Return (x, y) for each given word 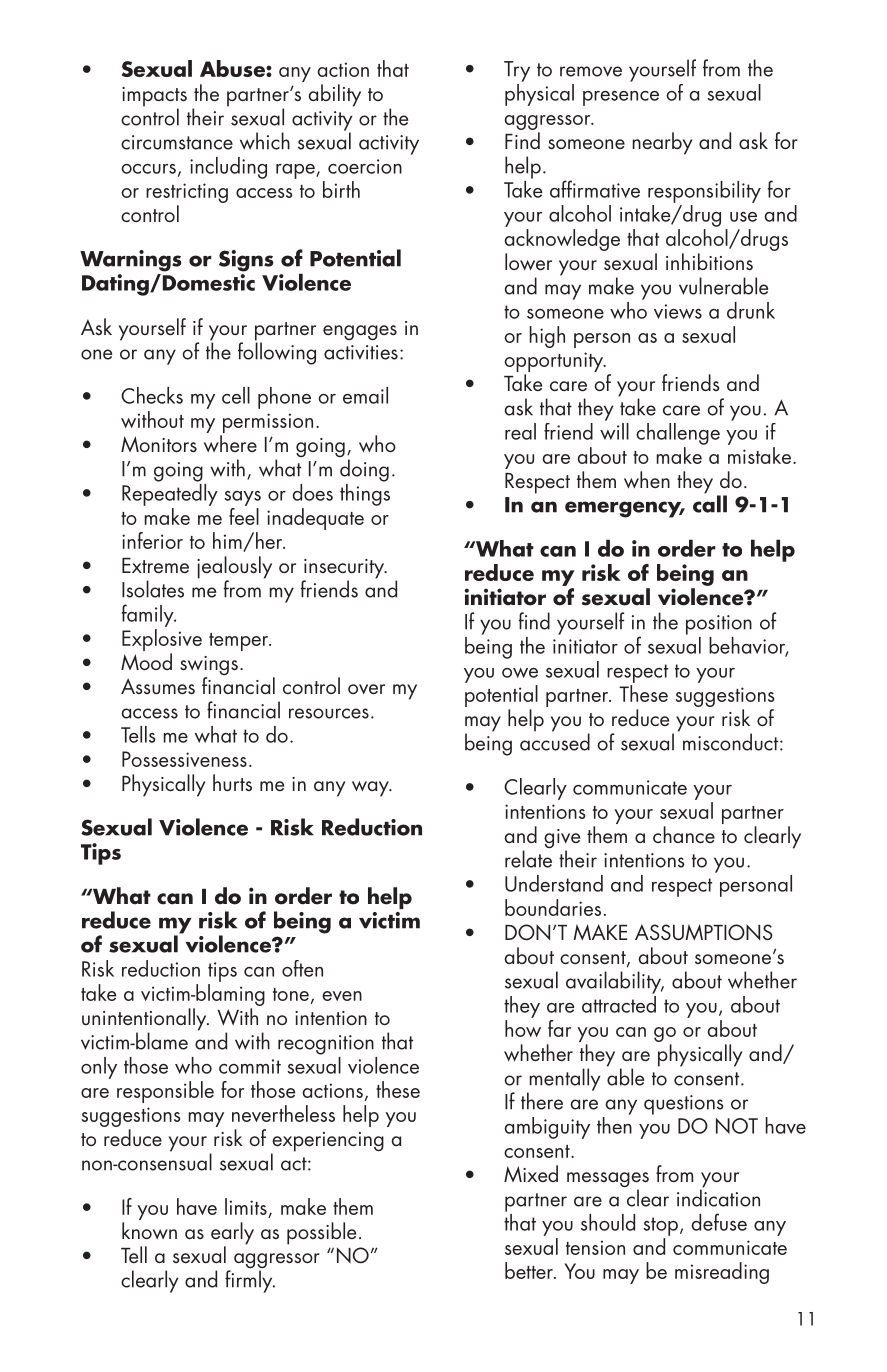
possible (321, 1233)
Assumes (158, 686)
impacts (154, 98)
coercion (365, 166)
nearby (663, 143)
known (149, 1230)
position (719, 625)
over (366, 689)
